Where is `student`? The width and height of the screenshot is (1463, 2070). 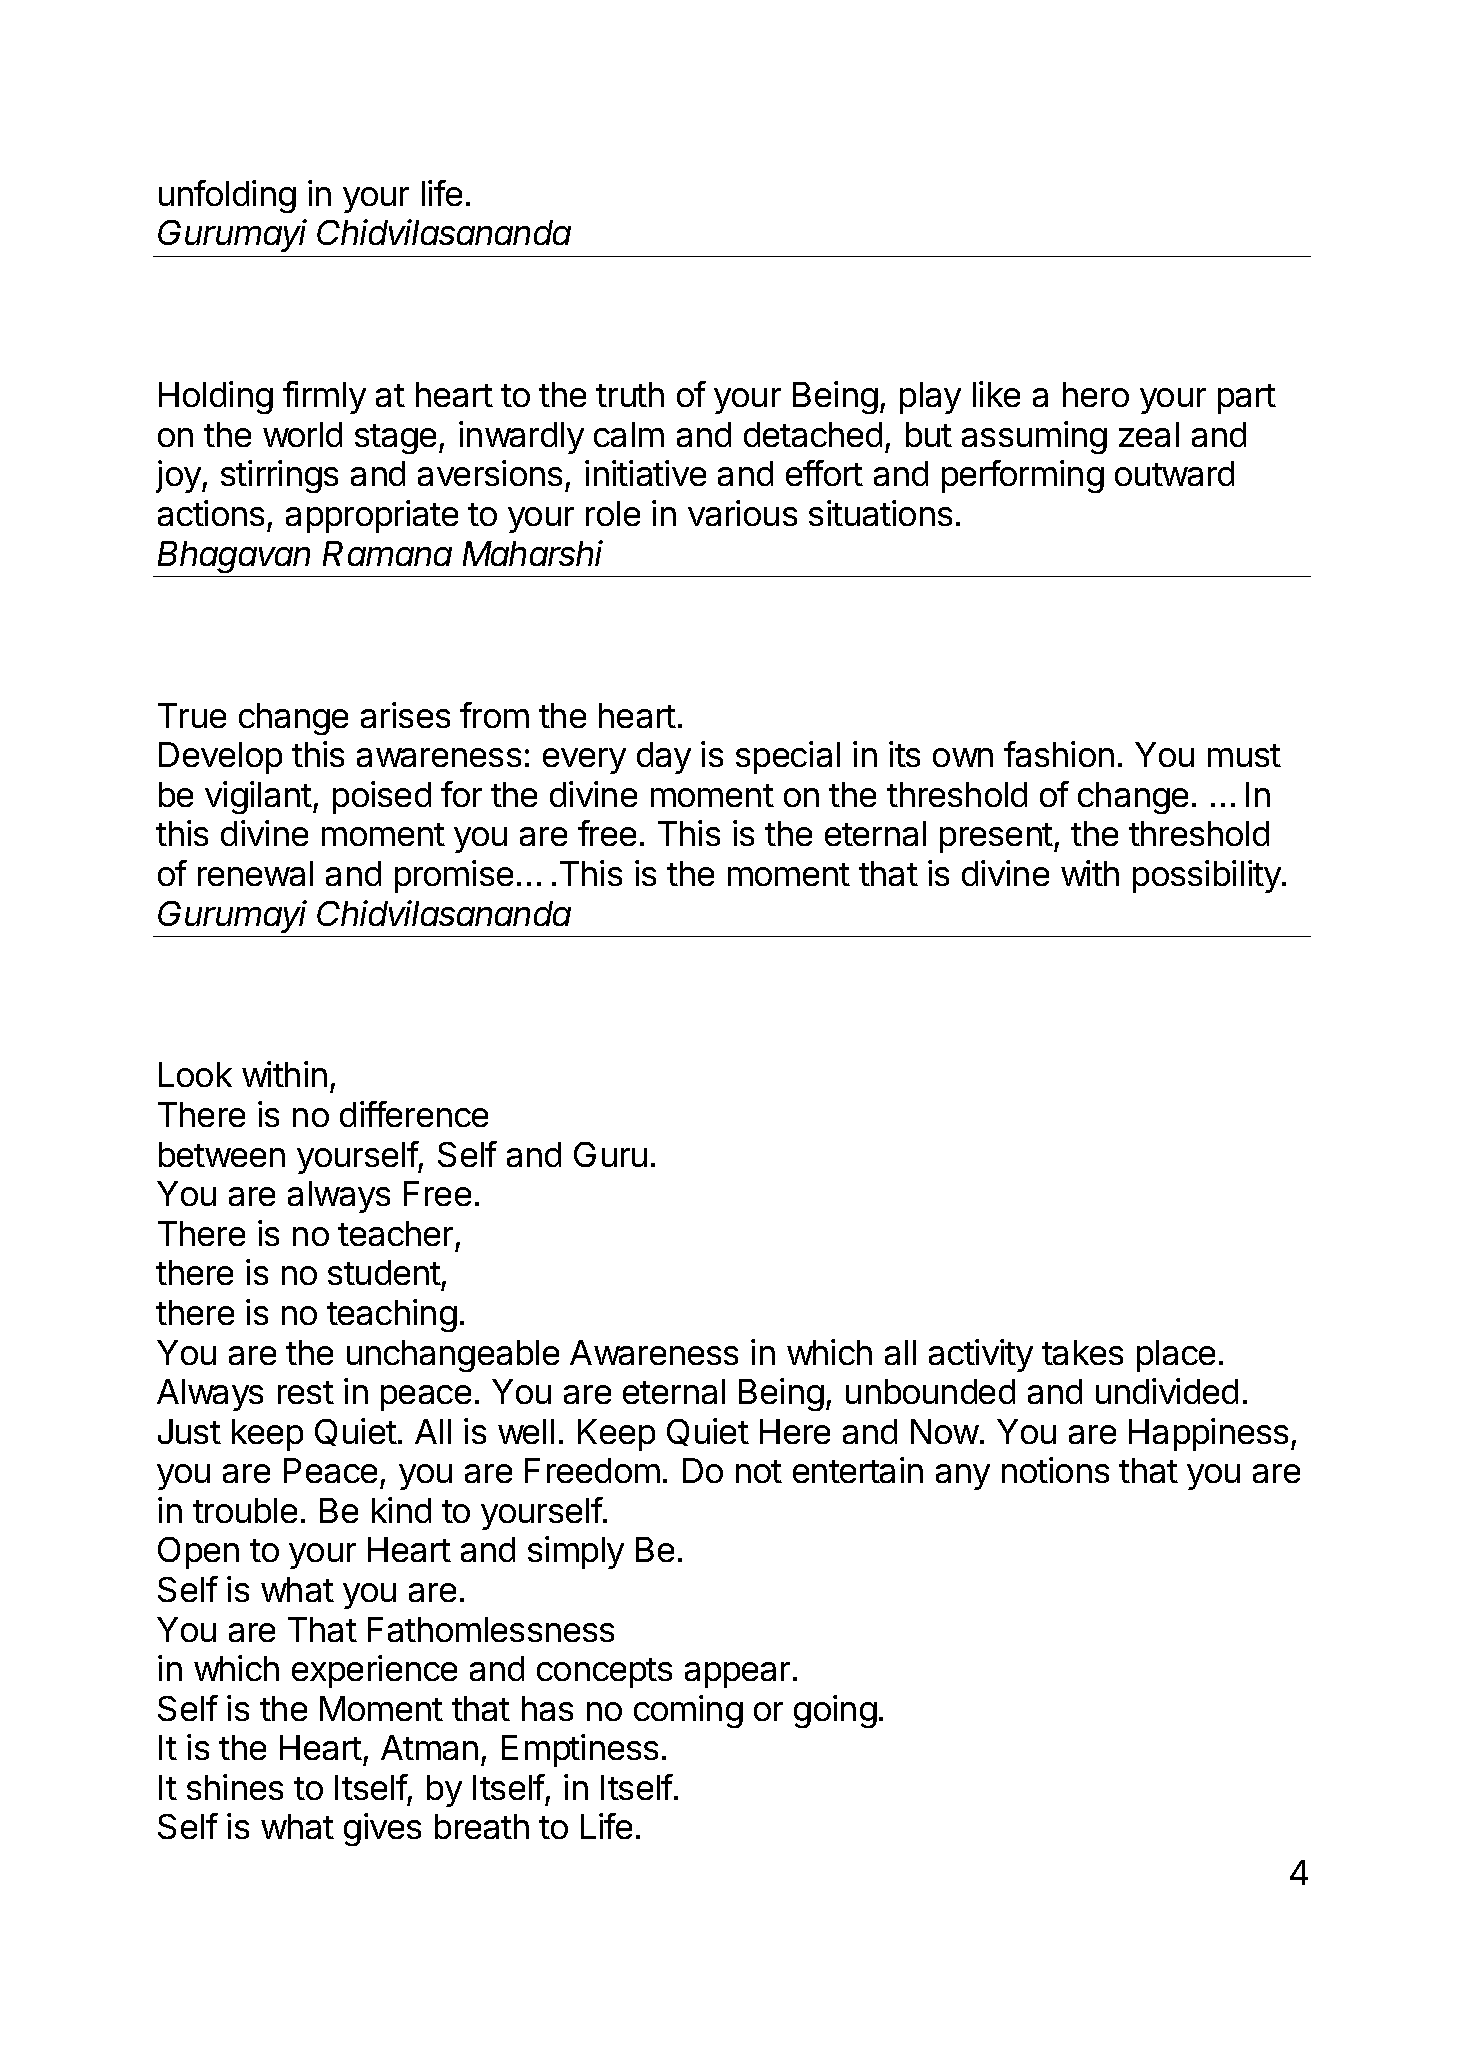
student is located at coordinates (384, 1272).
